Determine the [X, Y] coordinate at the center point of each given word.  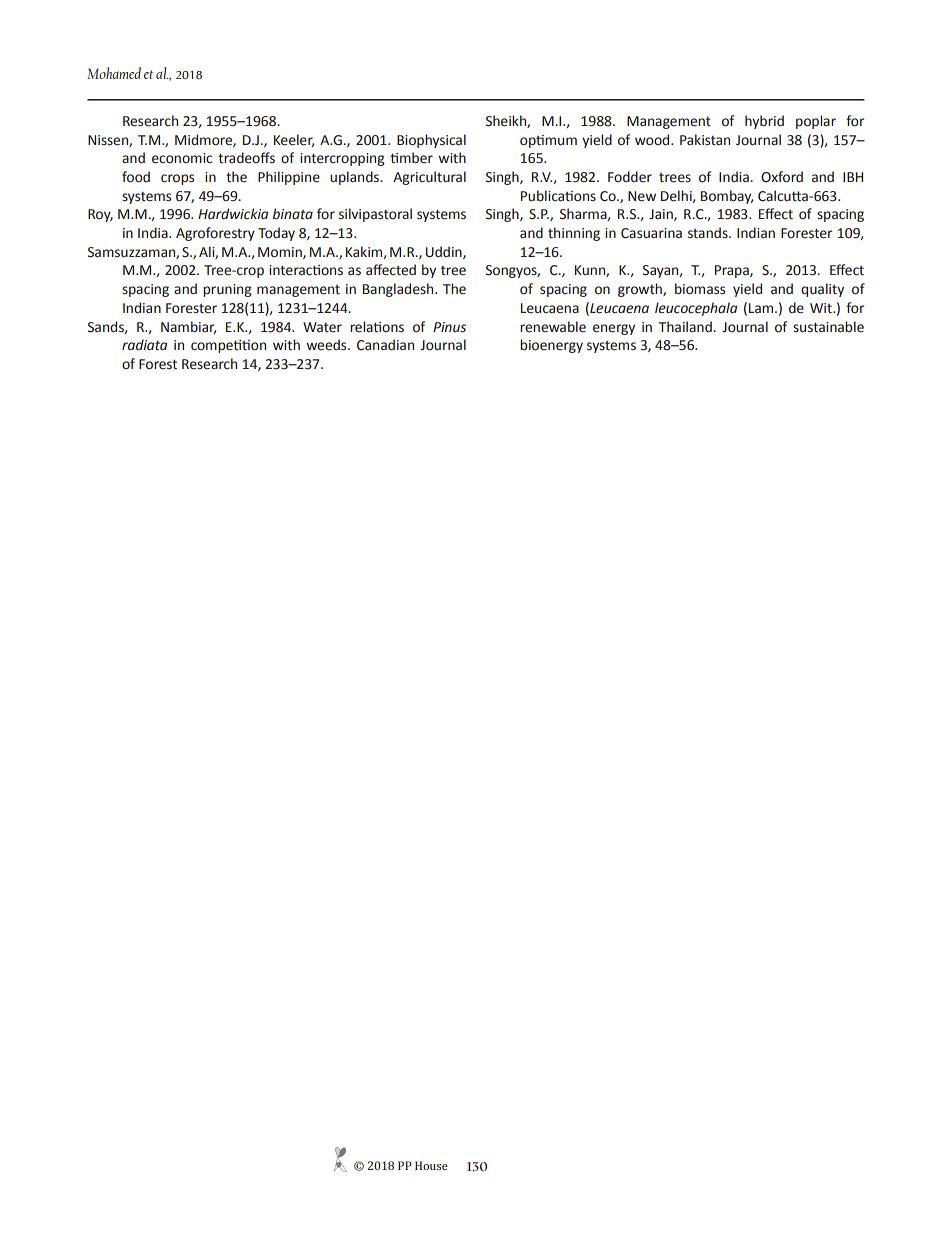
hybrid [764, 122]
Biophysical [431, 141]
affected [391, 270]
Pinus [449, 327]
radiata [144, 345]
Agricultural [429, 178]
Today [276, 234]
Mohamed [114, 73]
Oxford [782, 177]
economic [182, 158]
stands [709, 233]
